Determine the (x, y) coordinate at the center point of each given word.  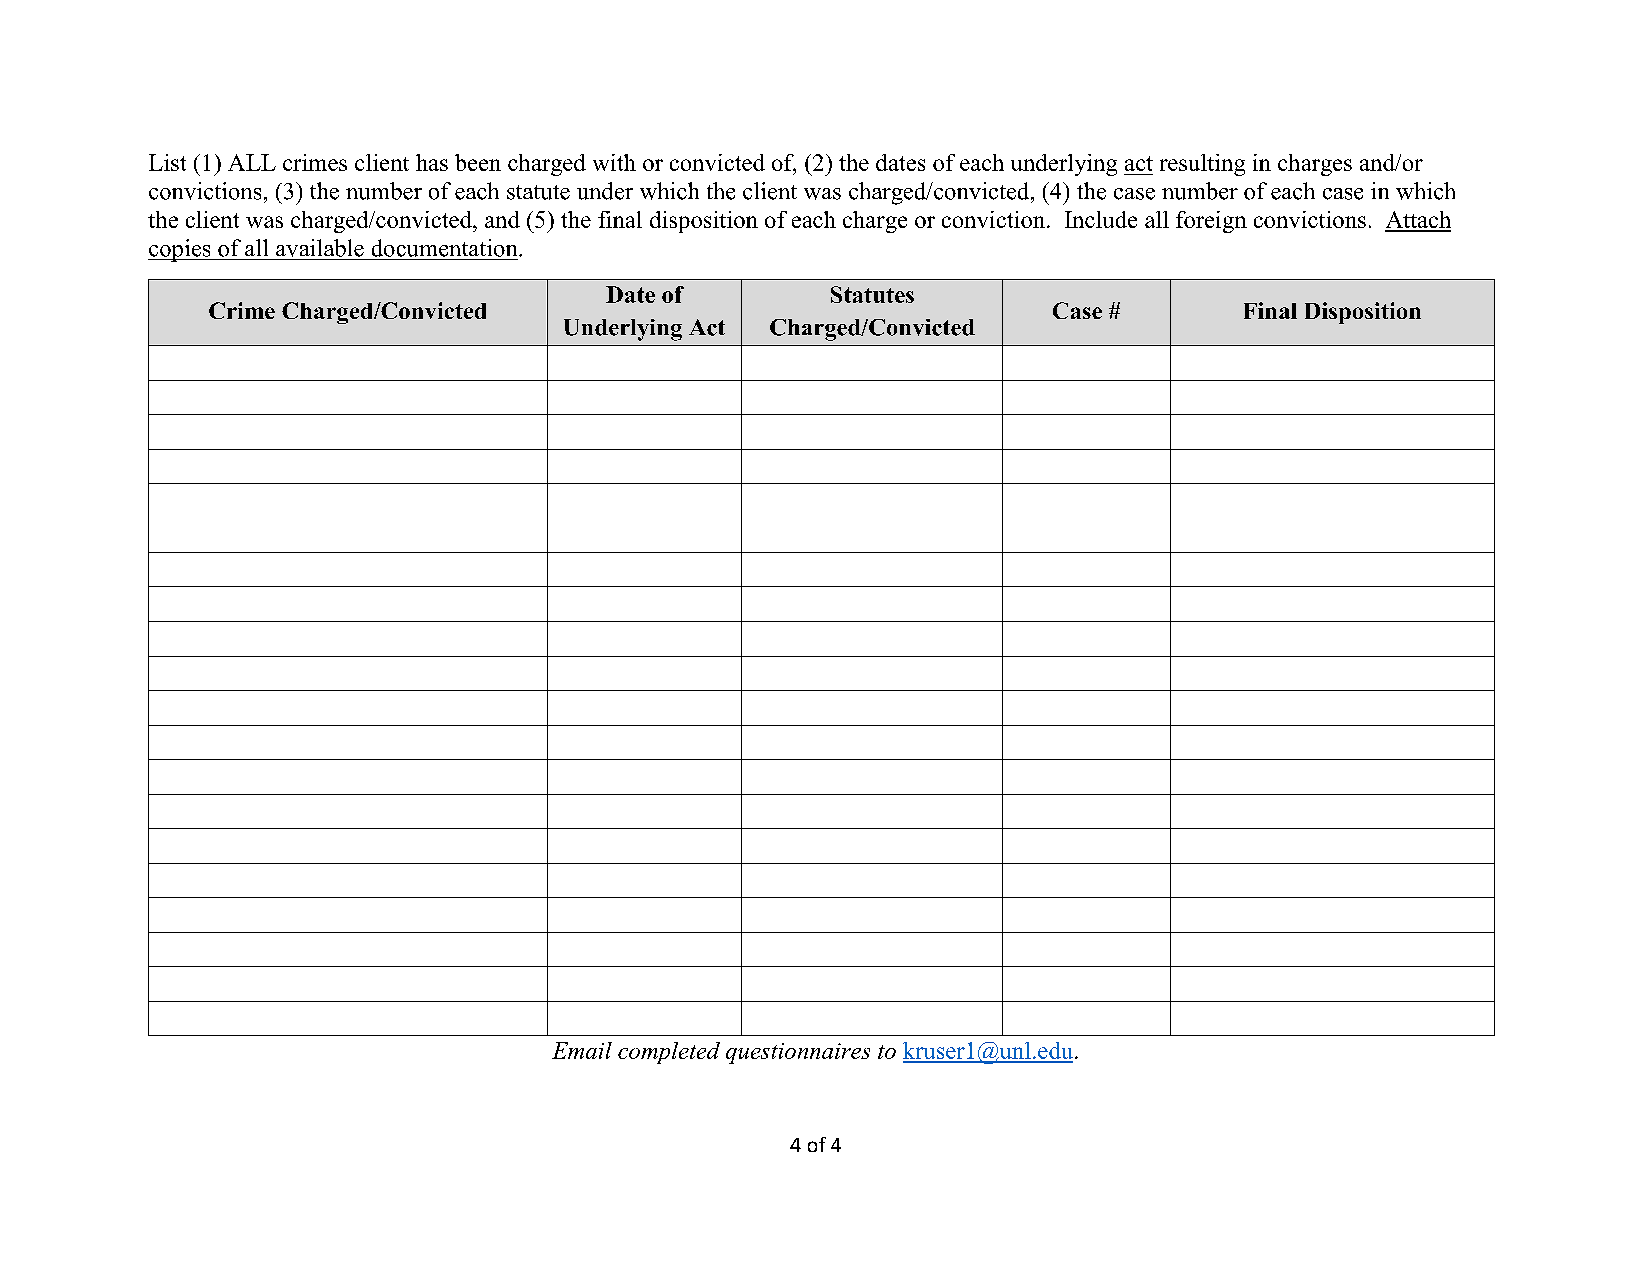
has (432, 162)
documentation (446, 248)
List (167, 162)
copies (180, 250)
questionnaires (798, 1053)
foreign (1211, 222)
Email (582, 1050)
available (320, 248)
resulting (1202, 165)
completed (669, 1053)
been (478, 162)
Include (1101, 219)
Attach (1418, 221)
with (614, 162)
